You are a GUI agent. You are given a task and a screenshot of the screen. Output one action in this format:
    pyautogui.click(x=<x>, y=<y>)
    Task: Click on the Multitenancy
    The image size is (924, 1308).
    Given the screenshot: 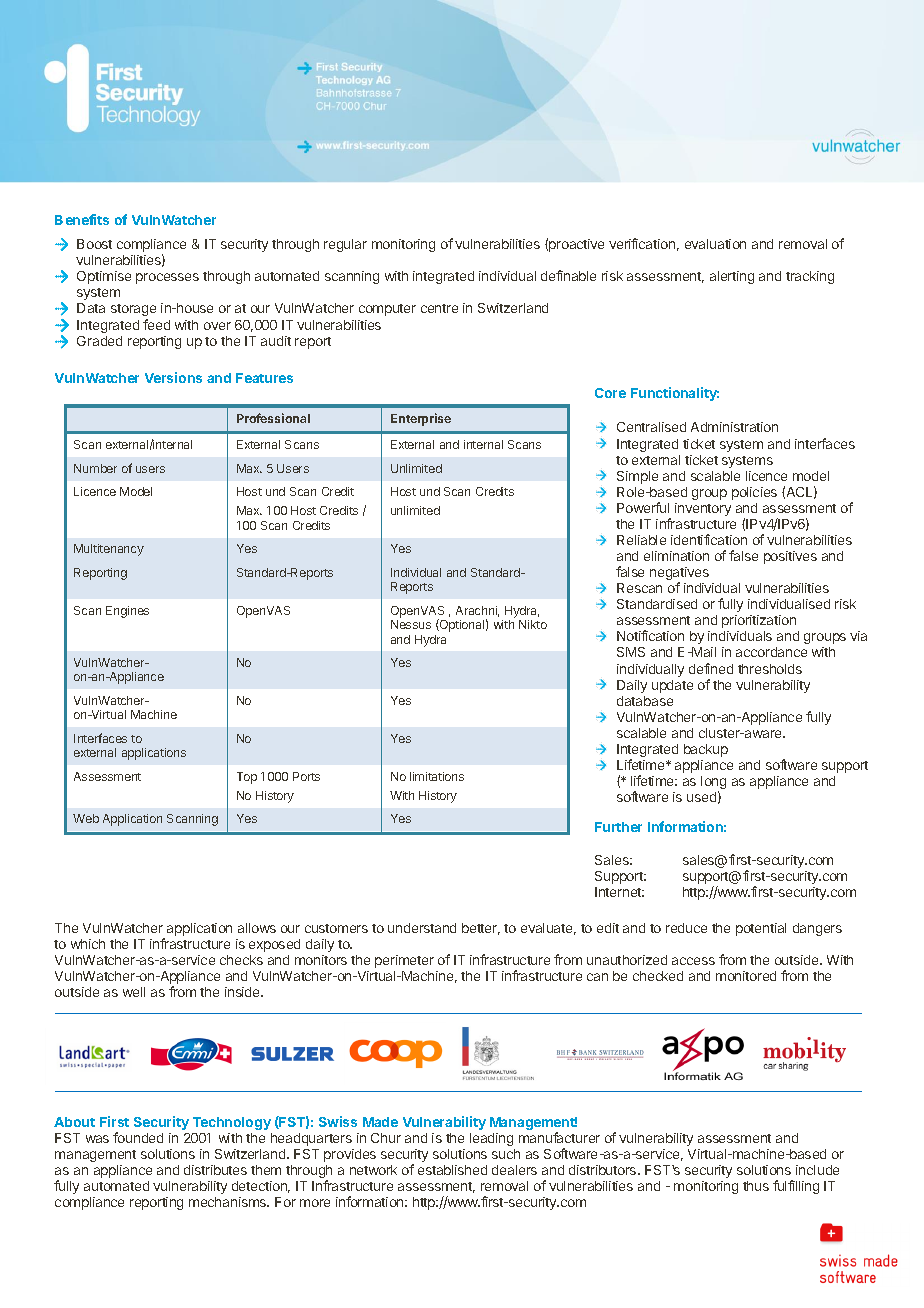 What is the action you would take?
    pyautogui.click(x=109, y=550)
